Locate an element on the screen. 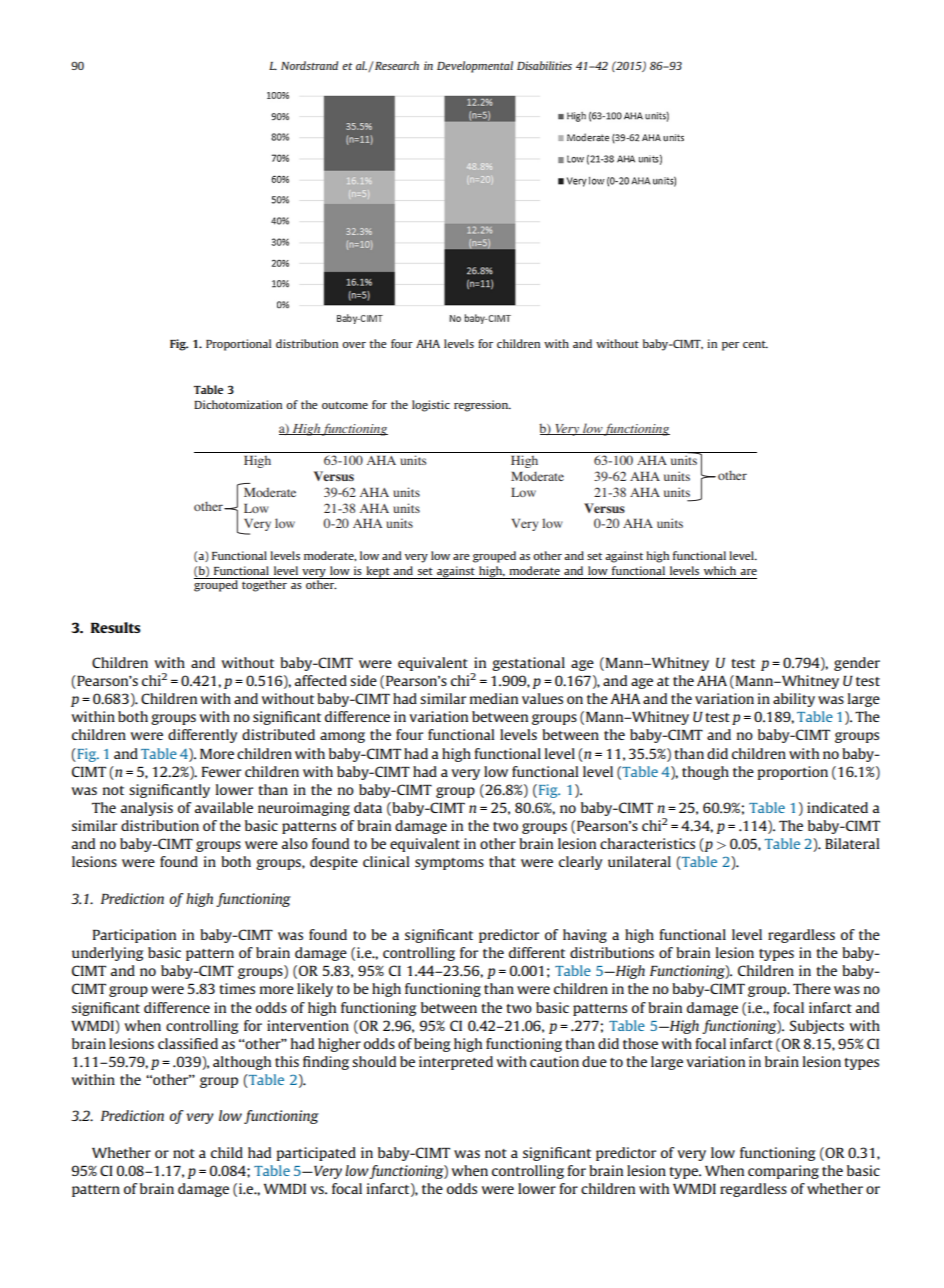 The height and width of the screenshot is (1288, 944). Disabilities is located at coordinates (544, 65).
